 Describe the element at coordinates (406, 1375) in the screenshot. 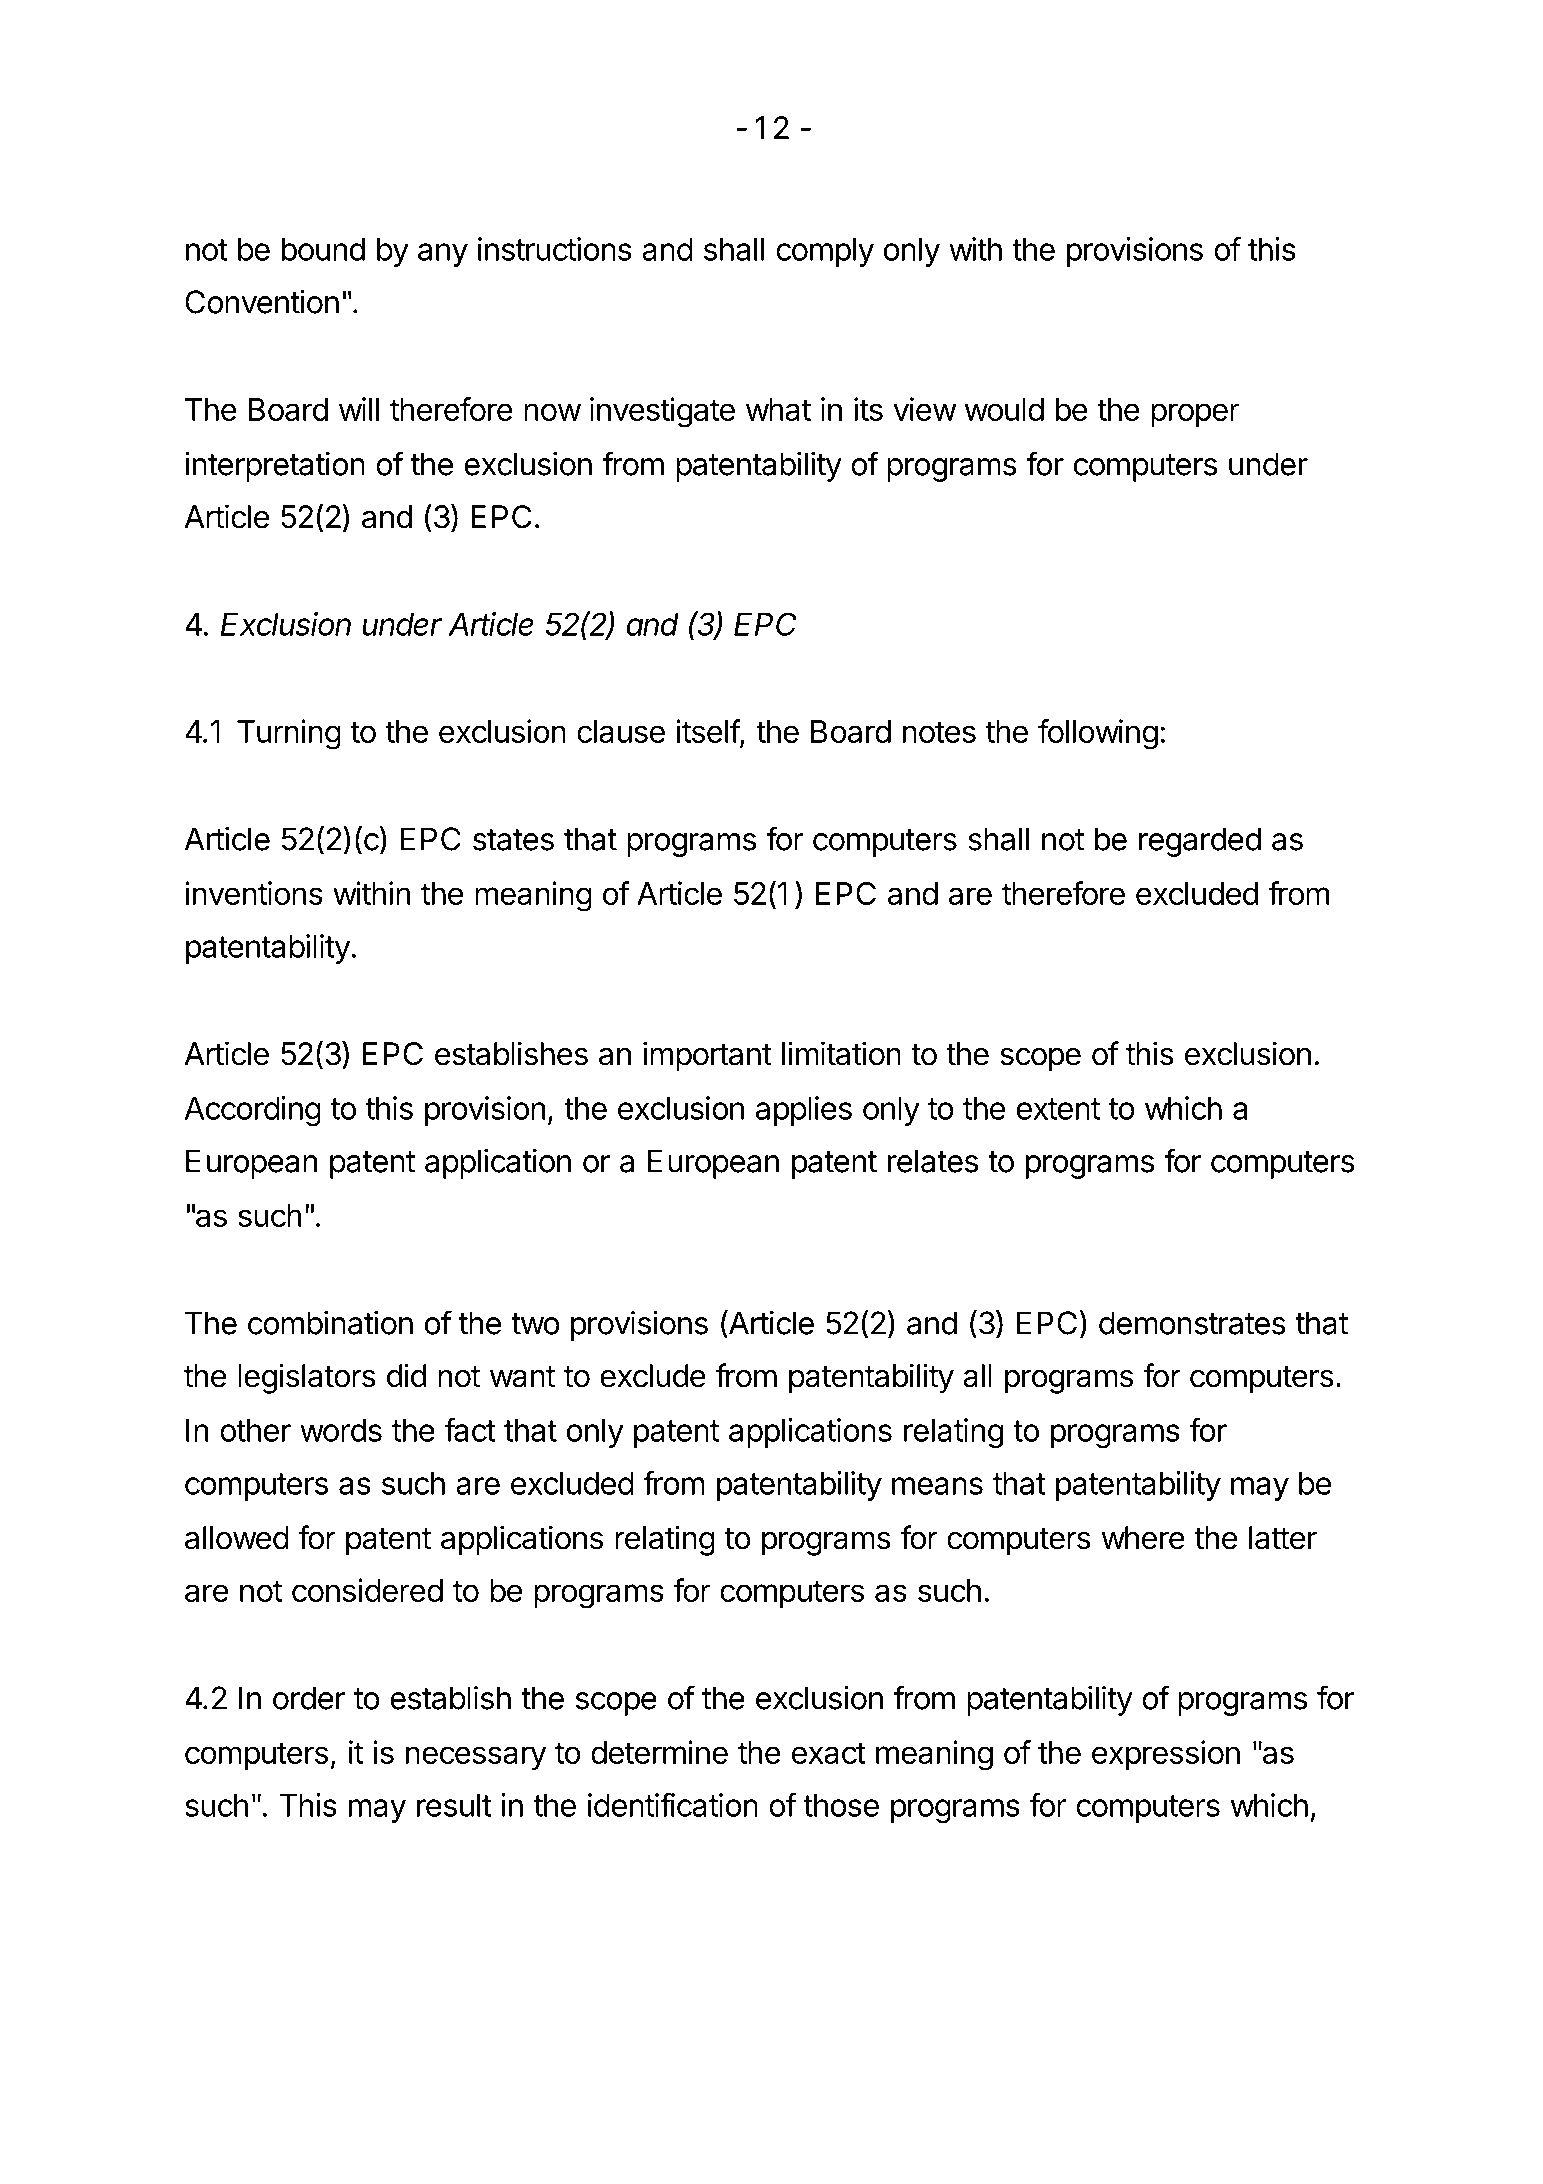

I see `did` at that location.
